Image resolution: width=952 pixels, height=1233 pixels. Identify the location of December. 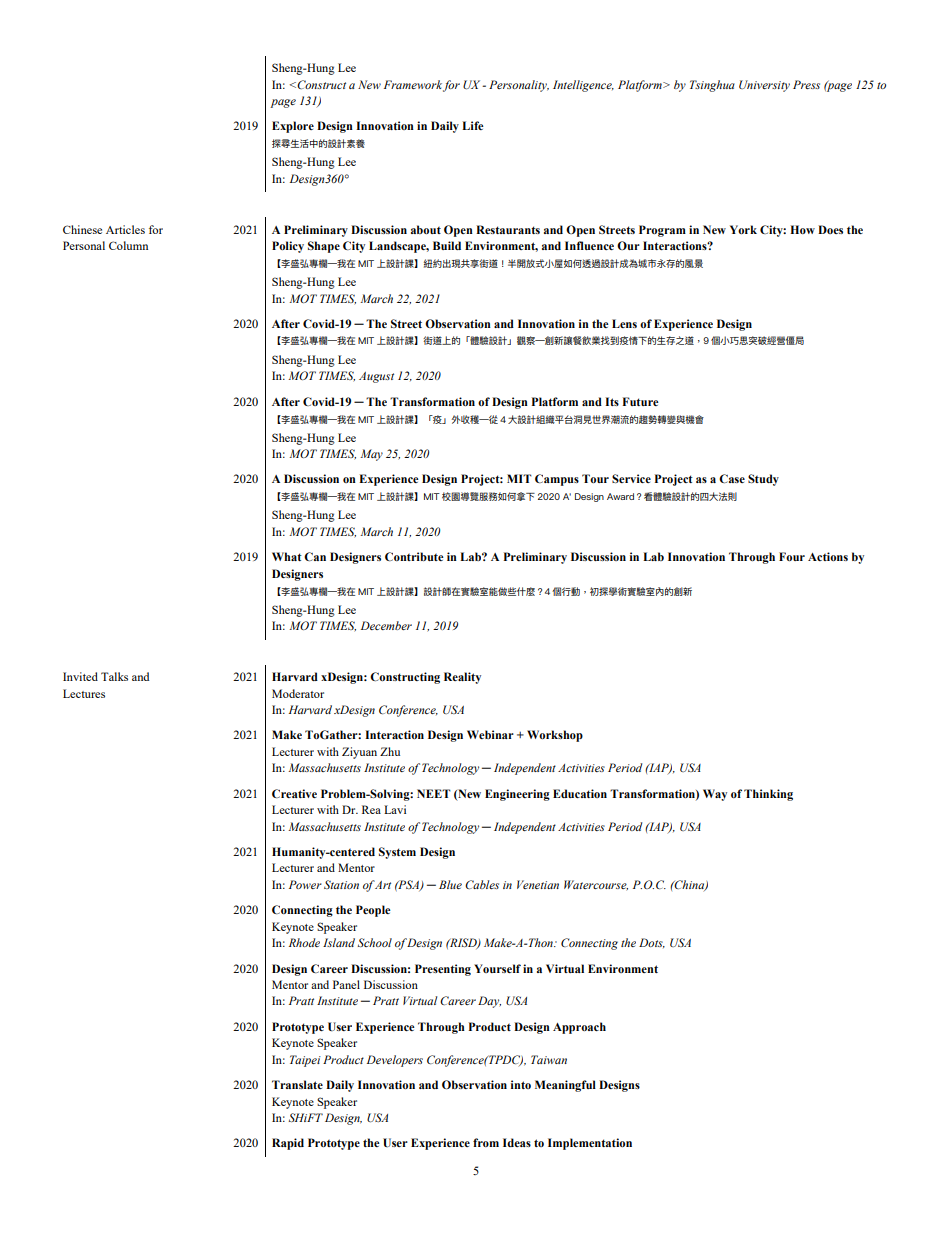
(386, 625).
